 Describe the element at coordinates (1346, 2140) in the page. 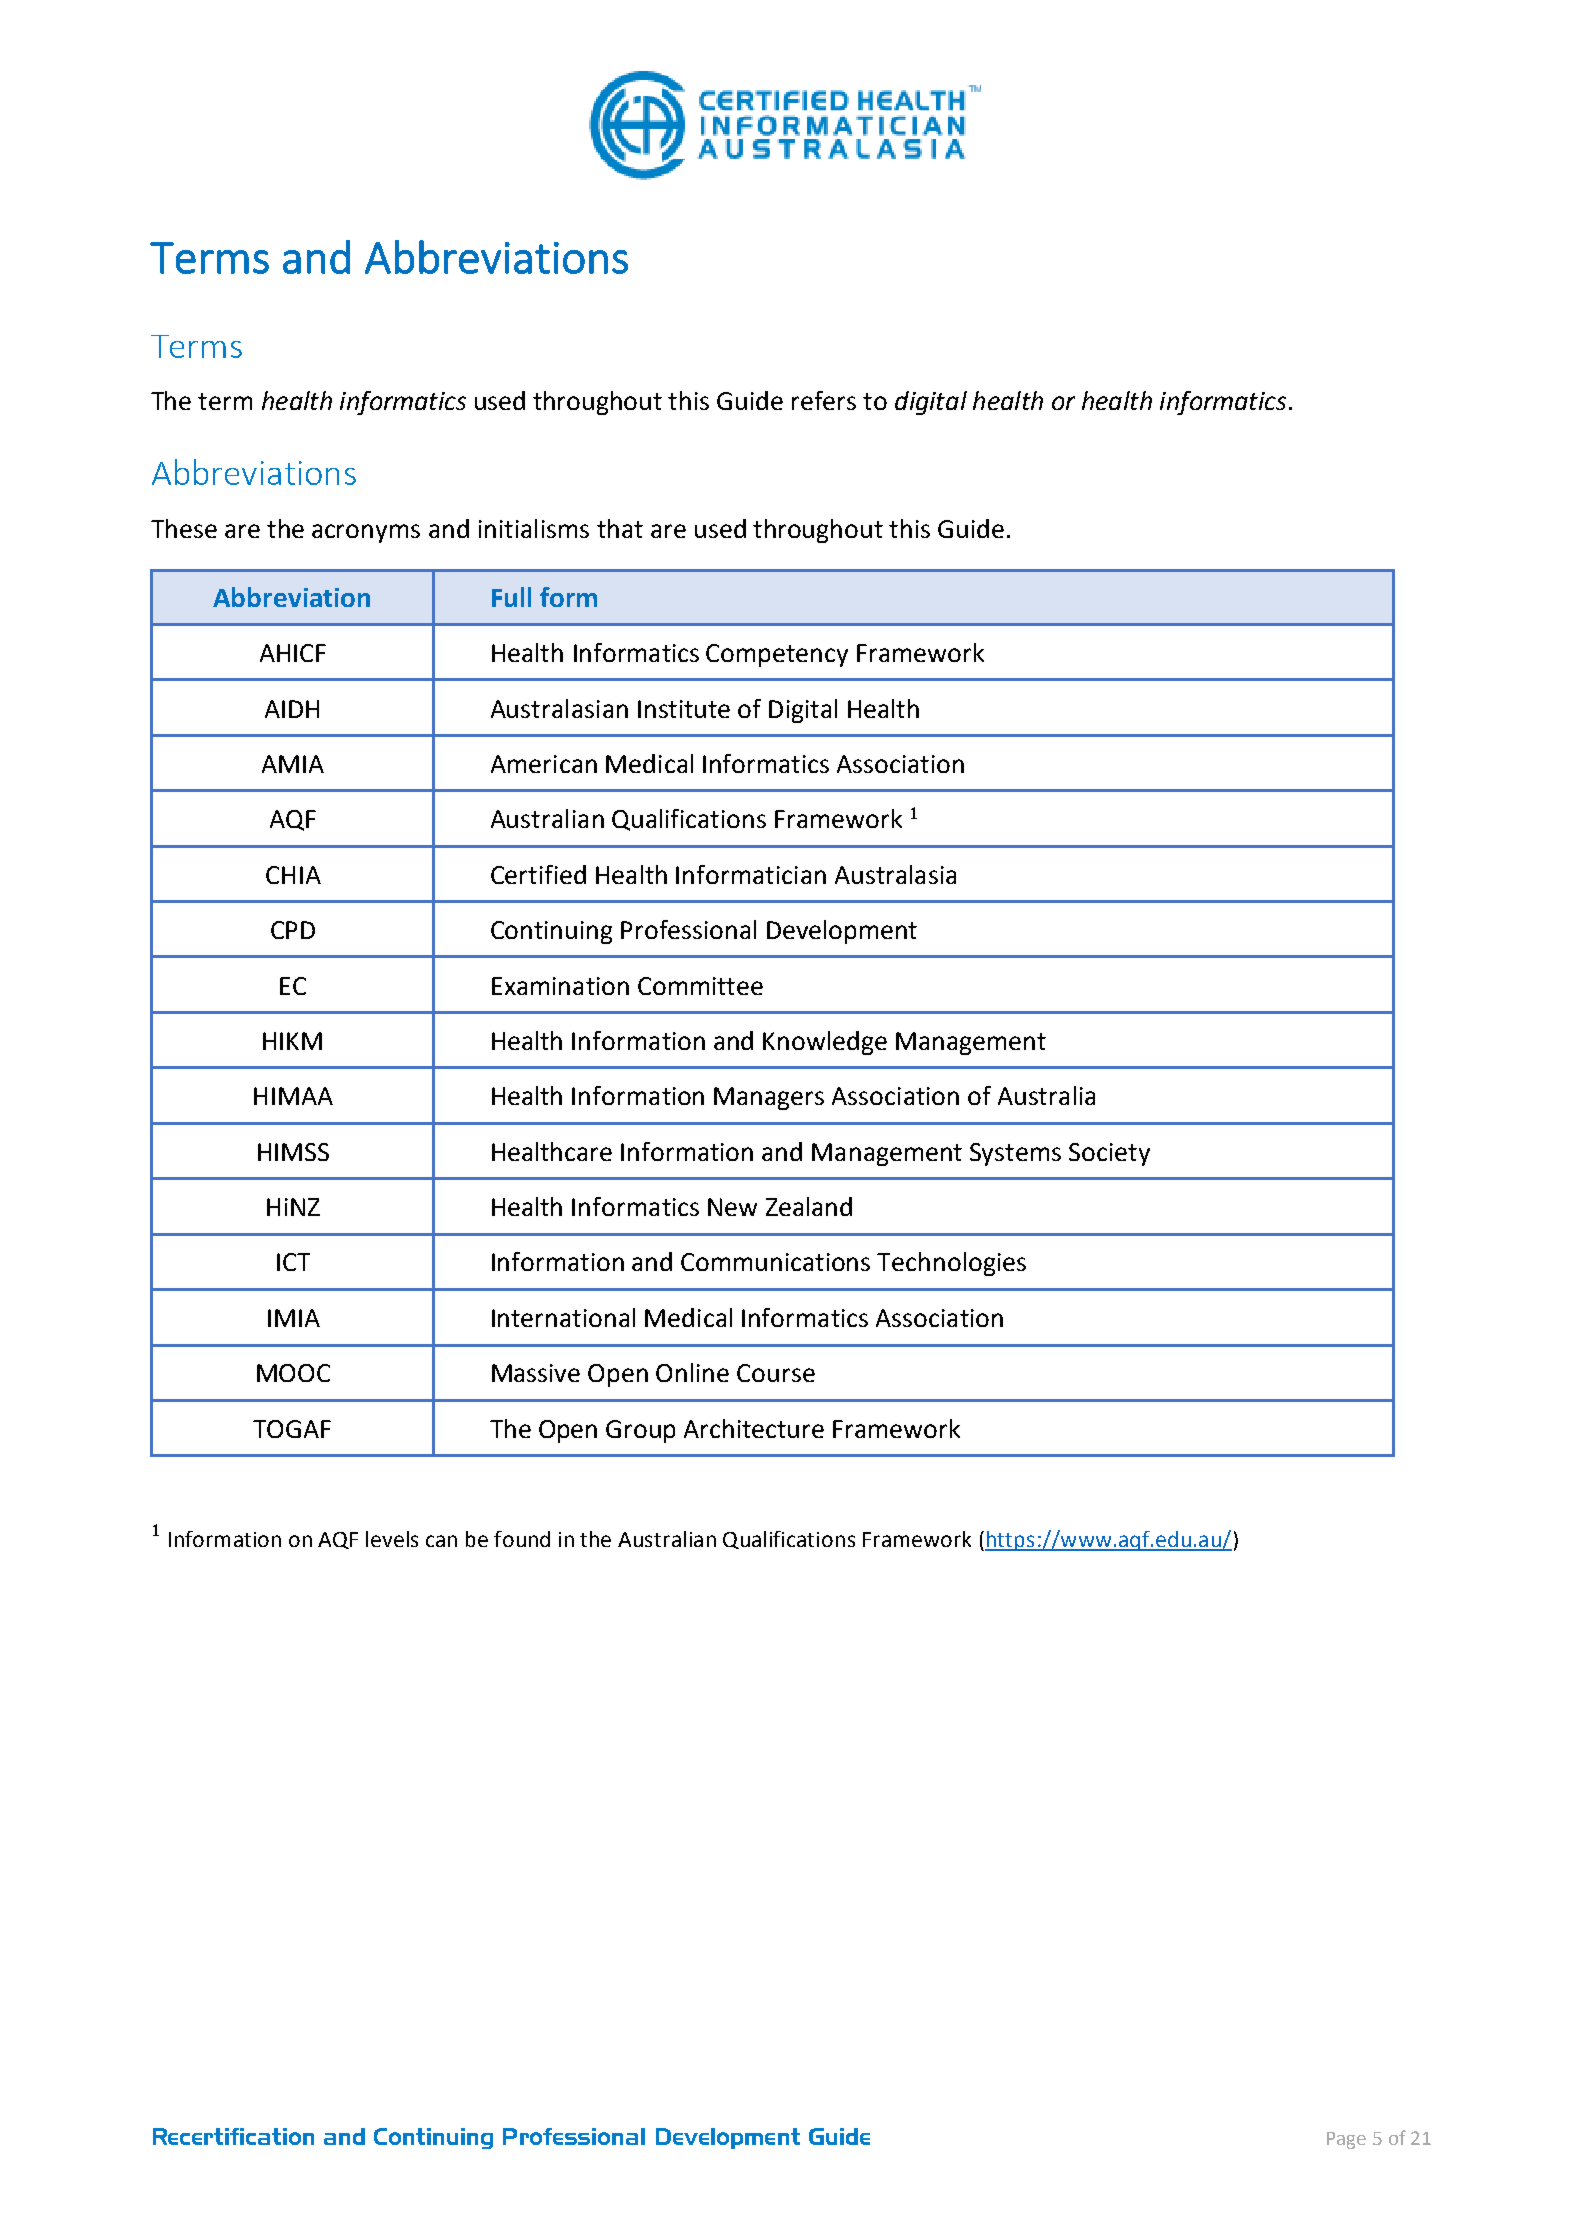

I see `Page` at that location.
